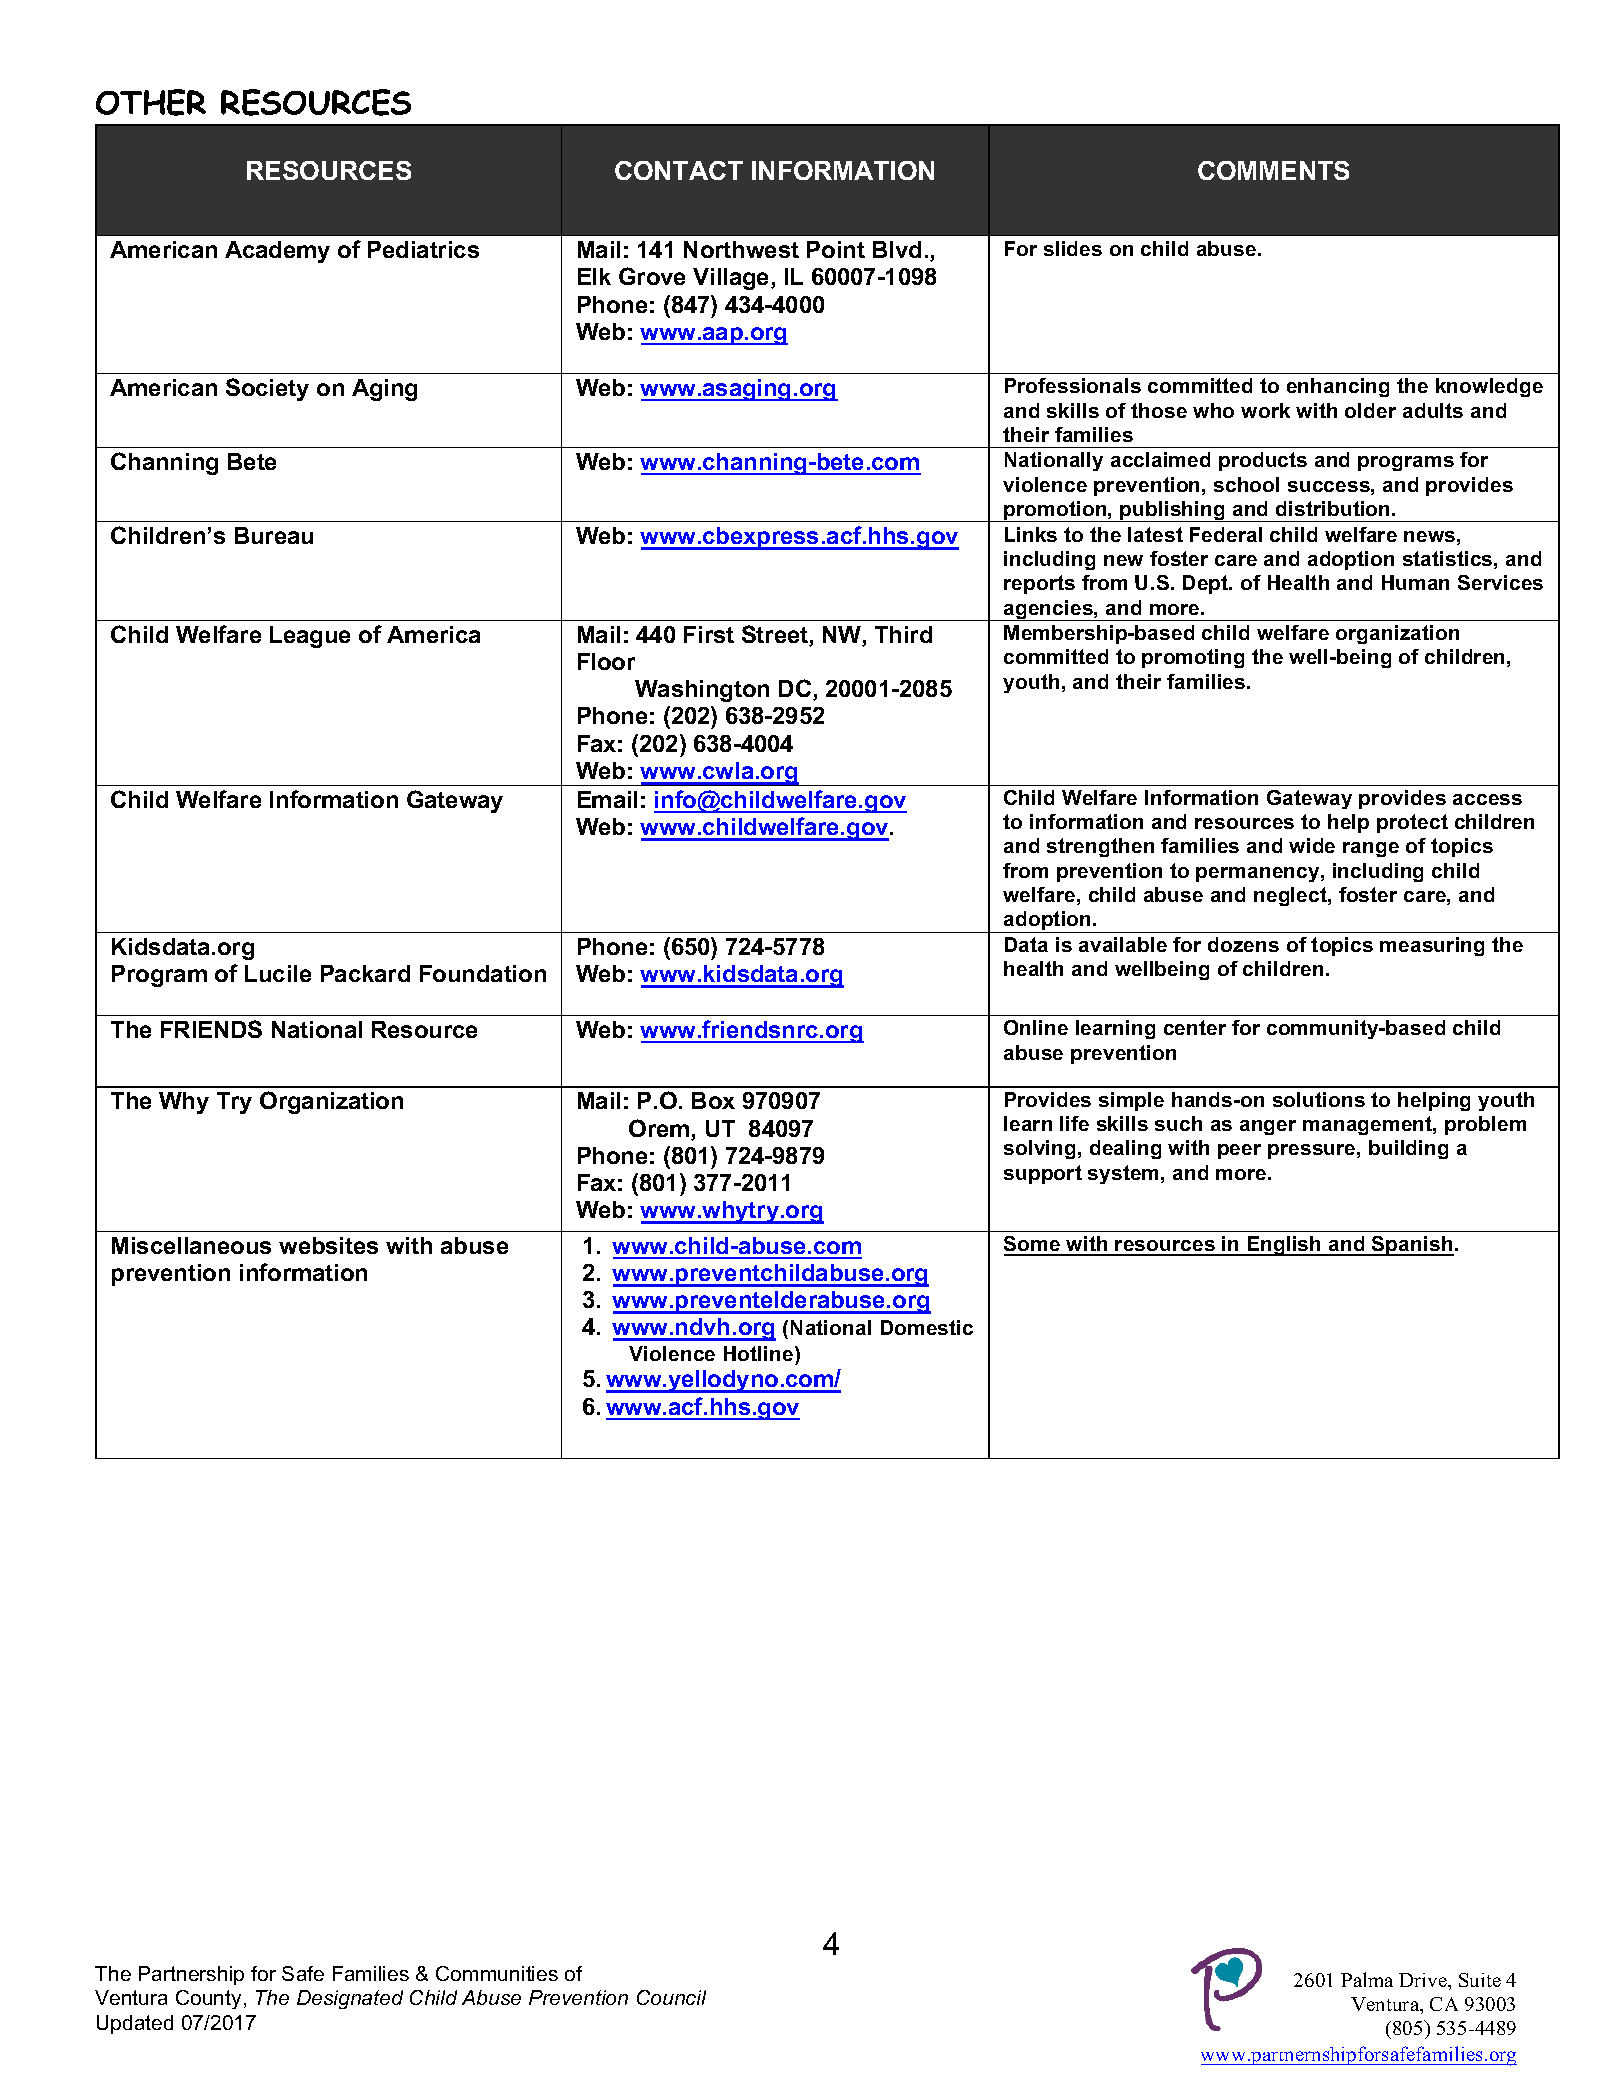  What do you see at coordinates (277, 252) in the screenshot?
I see `Academy` at bounding box center [277, 252].
